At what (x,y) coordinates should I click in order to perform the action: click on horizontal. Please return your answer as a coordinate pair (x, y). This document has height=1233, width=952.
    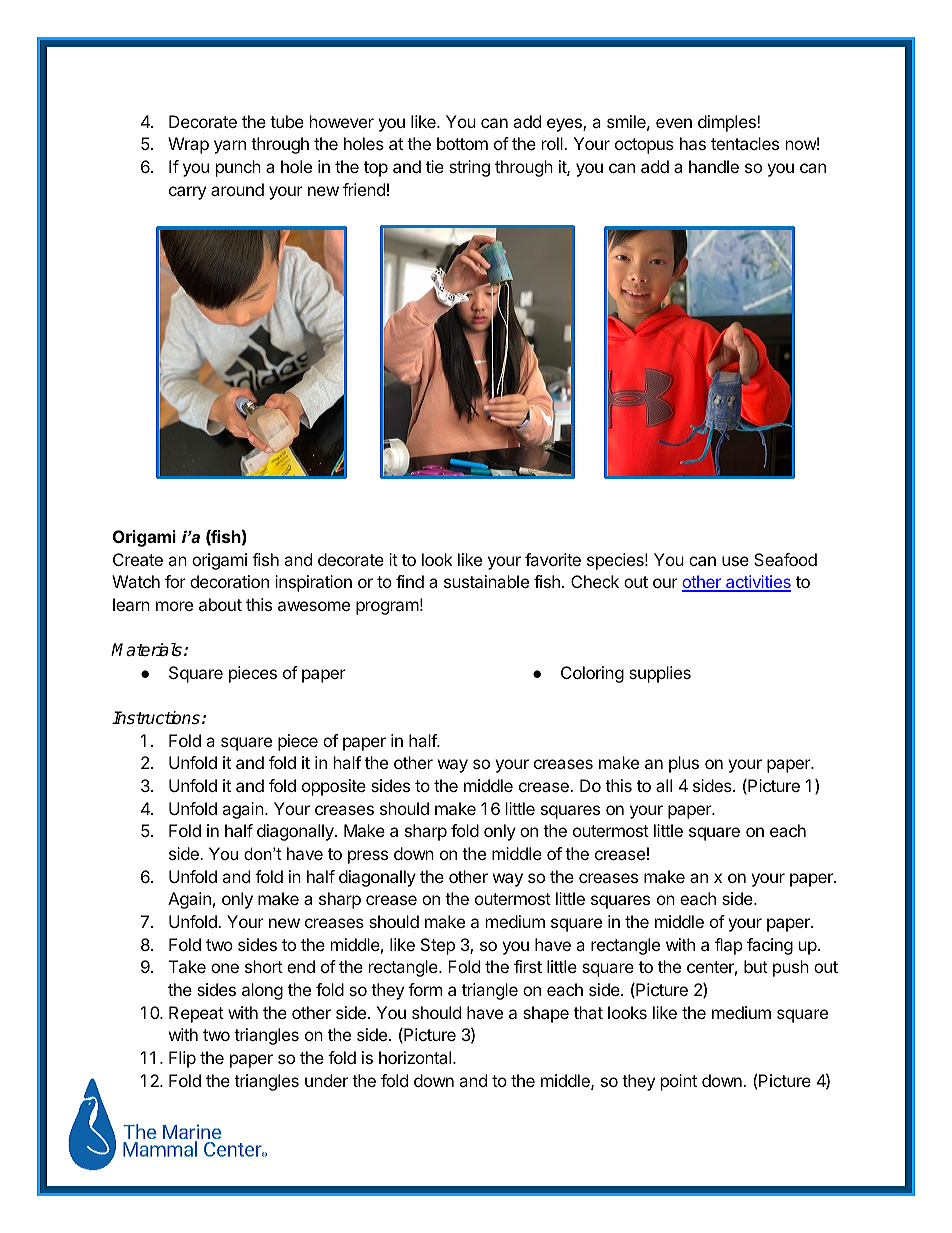
    Looking at the image, I should click on (415, 1057).
